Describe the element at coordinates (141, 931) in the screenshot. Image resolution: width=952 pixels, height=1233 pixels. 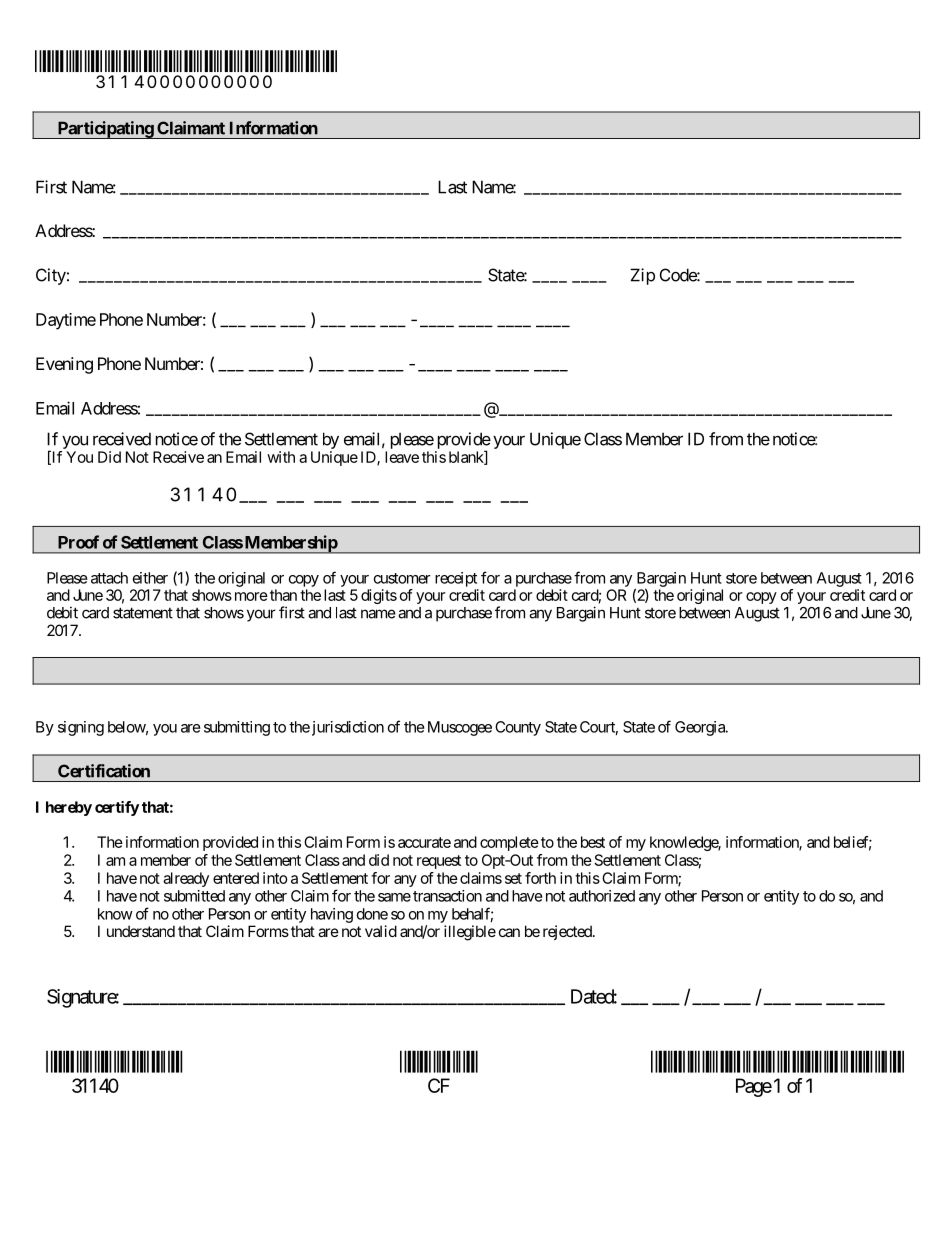
I see `understand` at that location.
